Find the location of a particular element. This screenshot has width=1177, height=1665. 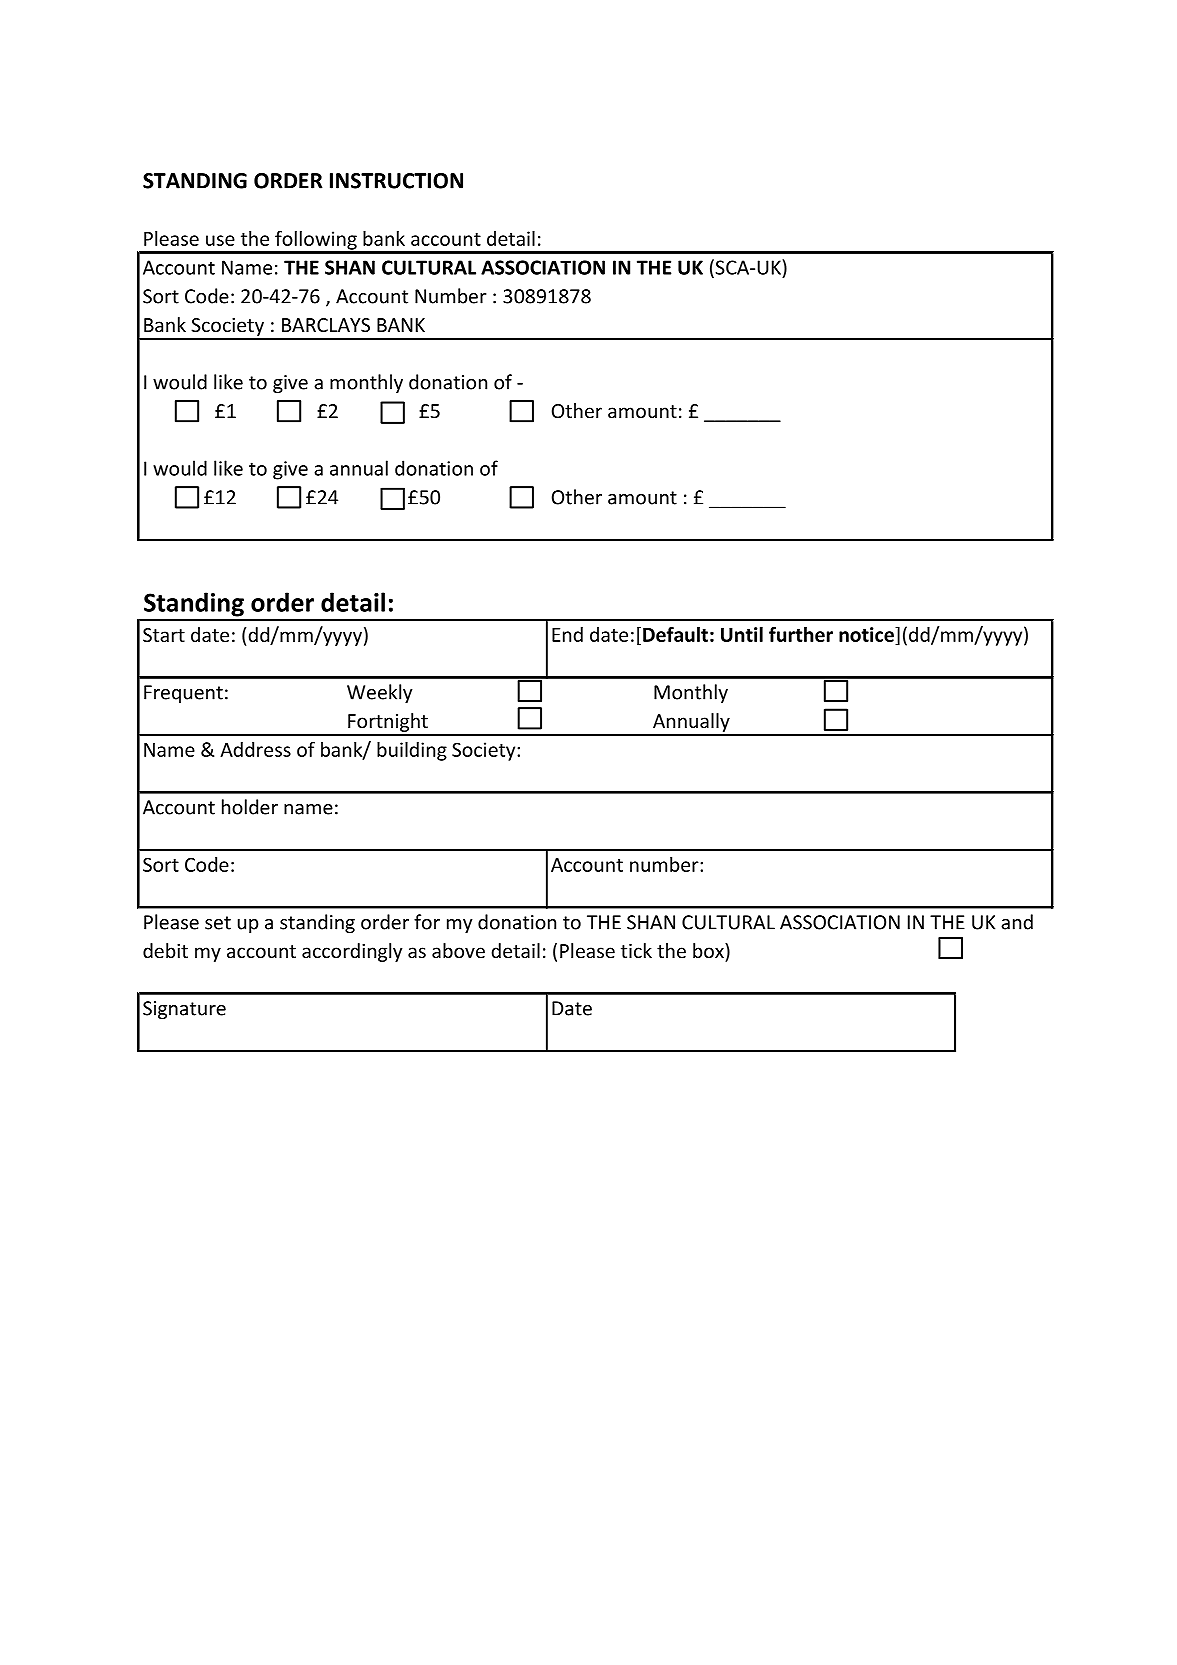

BARCLAYS is located at coordinates (326, 325).
